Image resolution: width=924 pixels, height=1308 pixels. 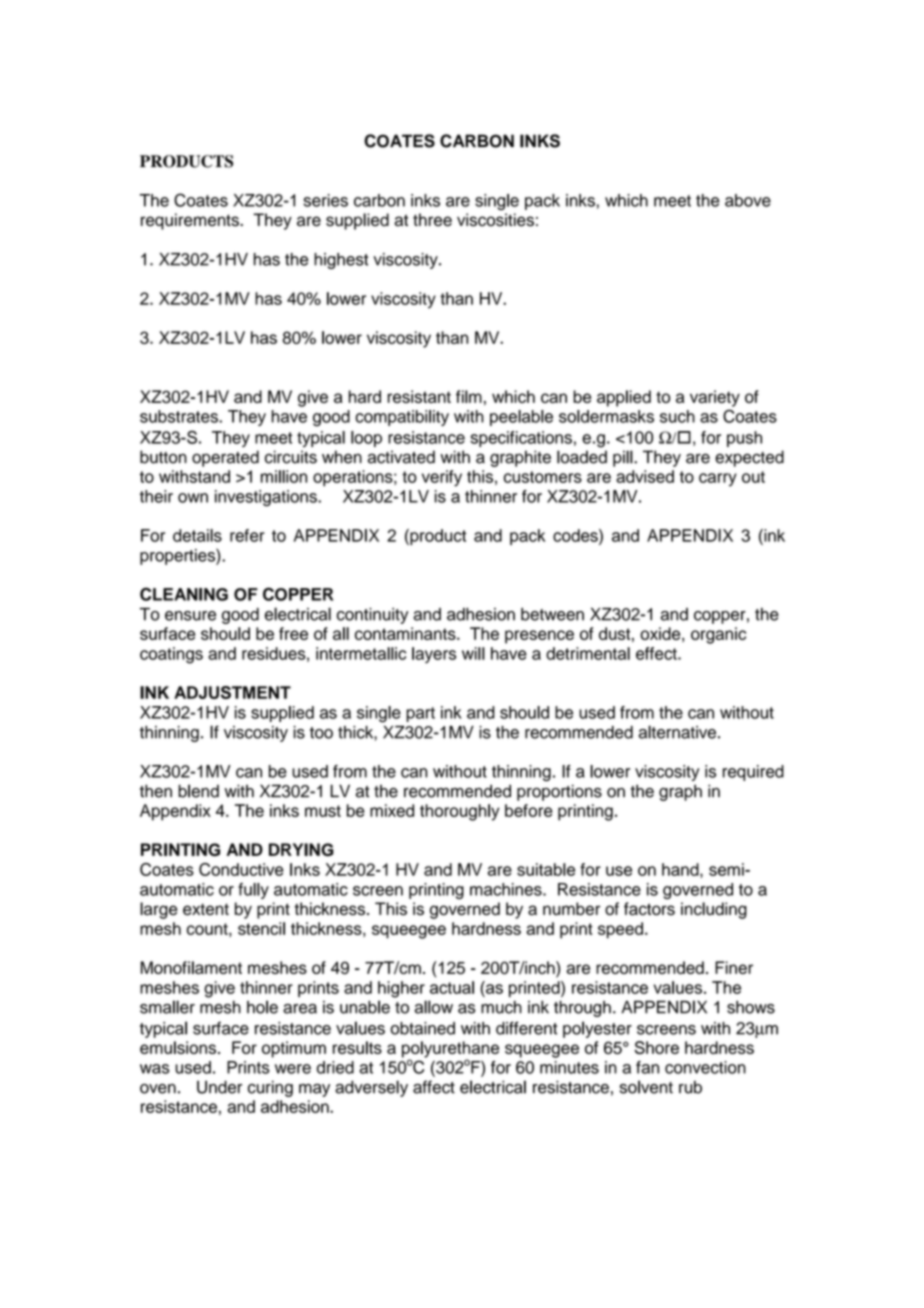 I want to click on above, so click(x=748, y=200).
